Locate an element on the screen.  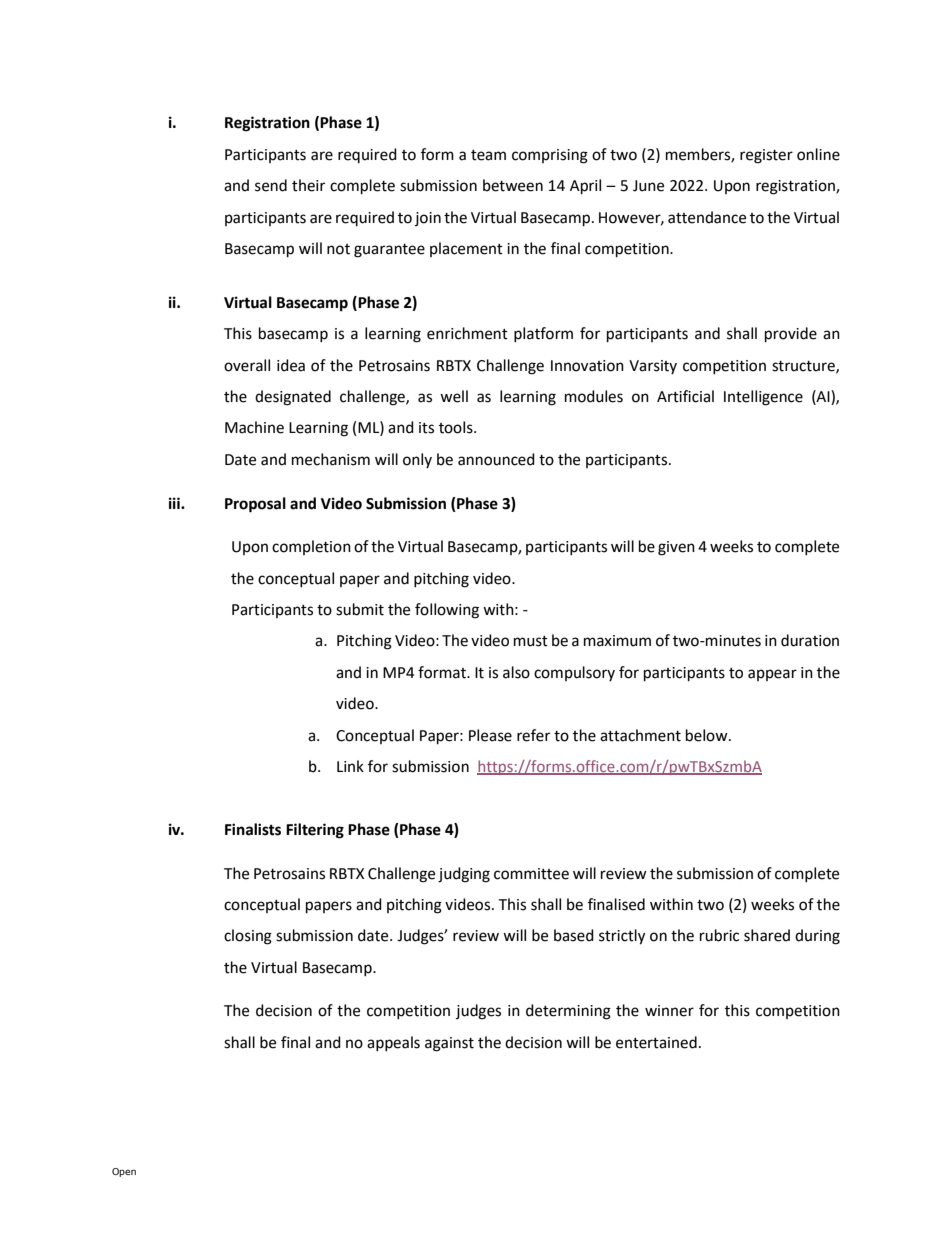
below is located at coordinates (708, 735).
